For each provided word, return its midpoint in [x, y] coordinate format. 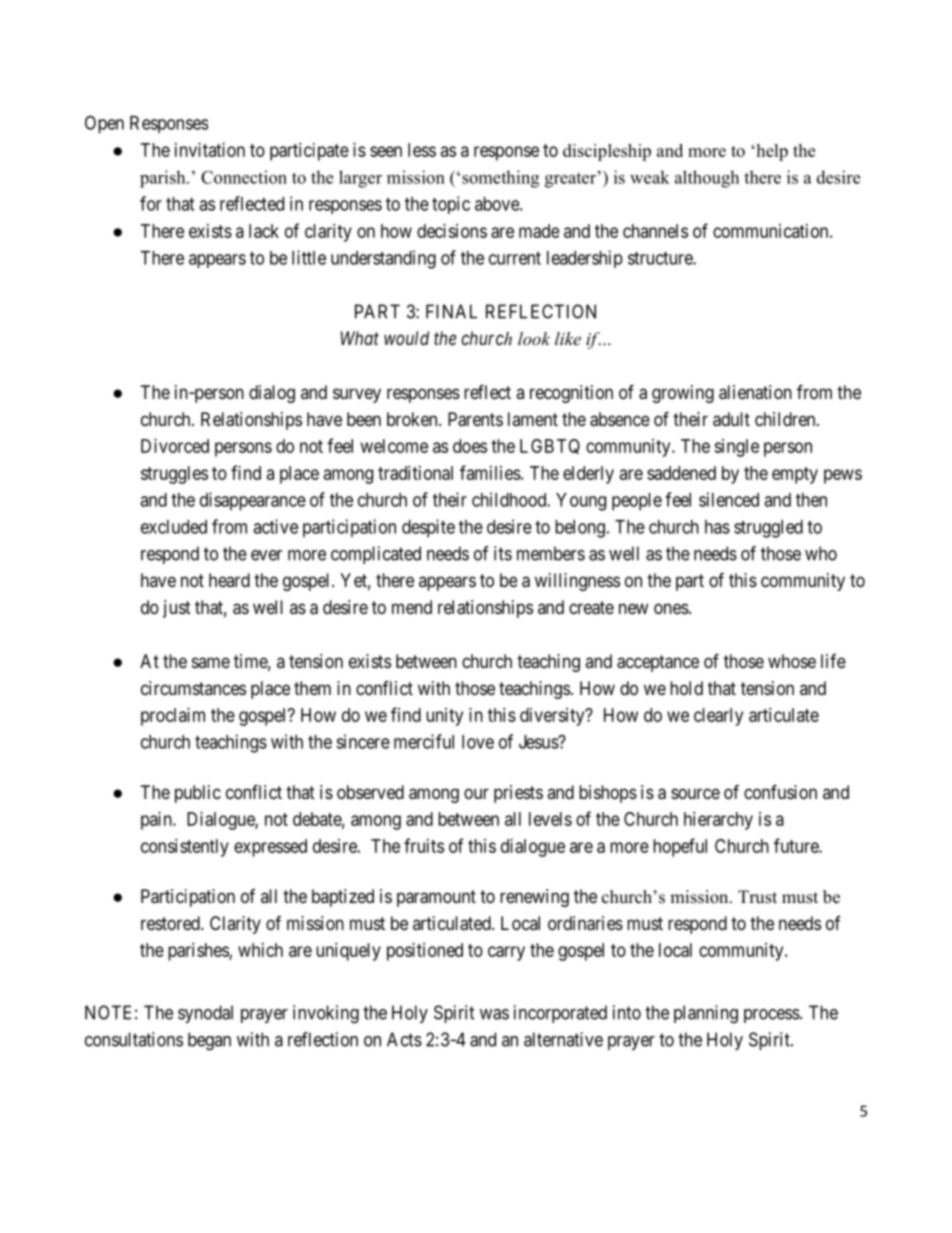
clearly [718, 717]
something [500, 179]
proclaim [173, 717]
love [478, 742]
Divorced [175, 446]
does [470, 446]
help [771, 152]
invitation [210, 150]
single [736, 448]
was [494, 1014]
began [209, 1041]
